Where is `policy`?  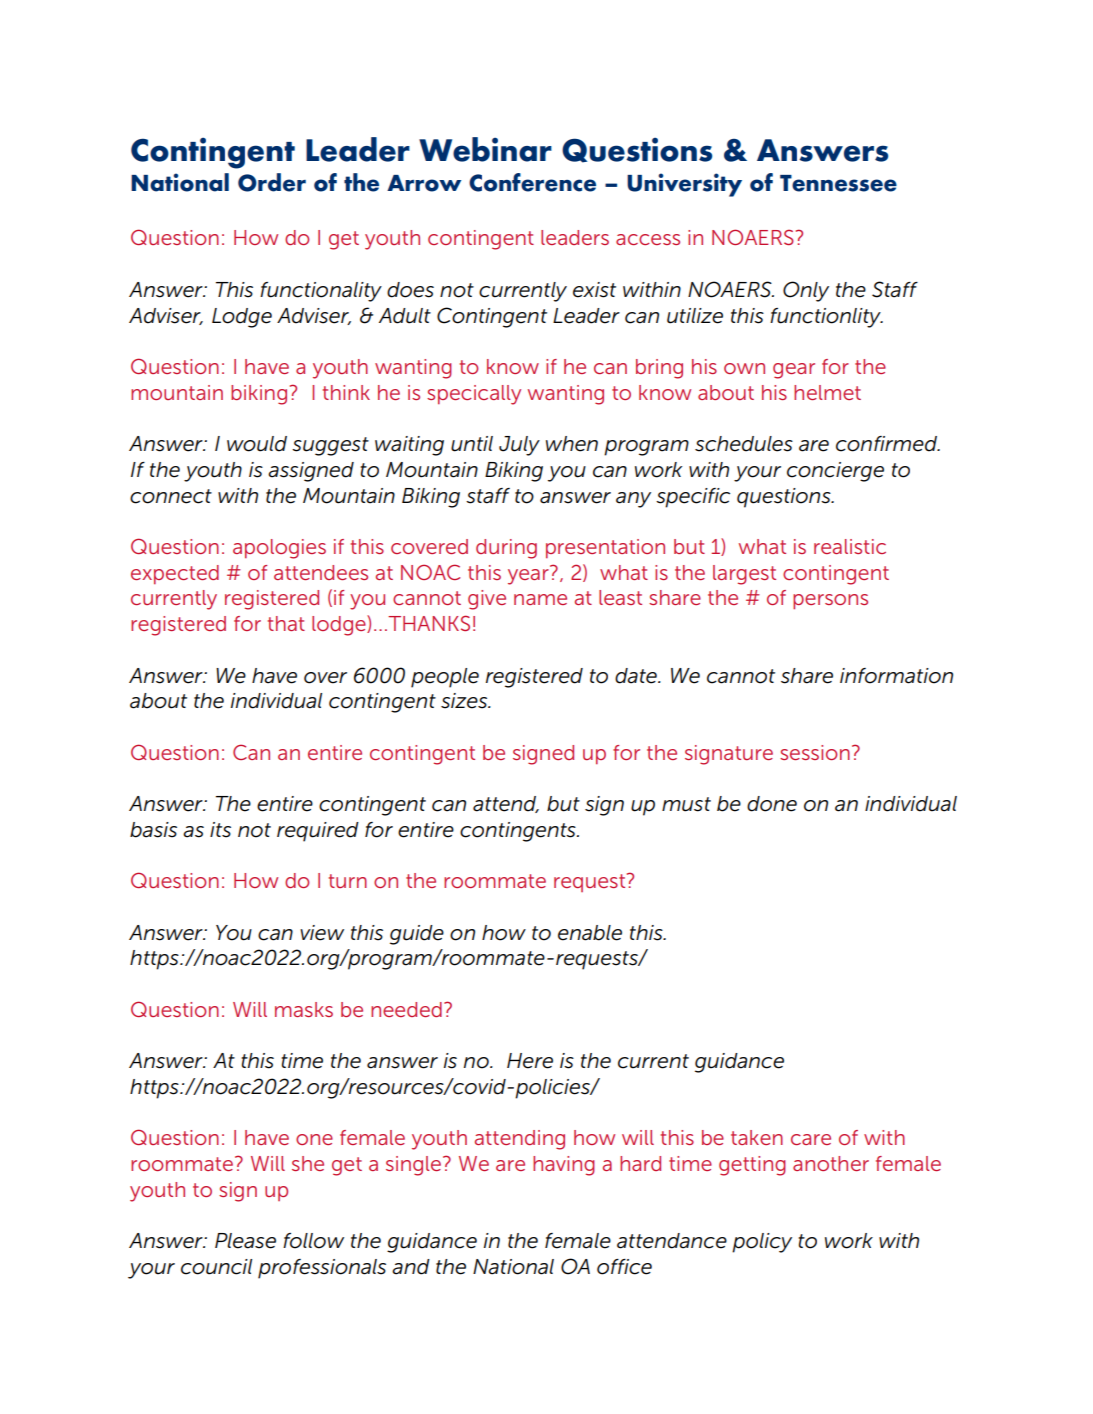 policy is located at coordinates (762, 1243).
